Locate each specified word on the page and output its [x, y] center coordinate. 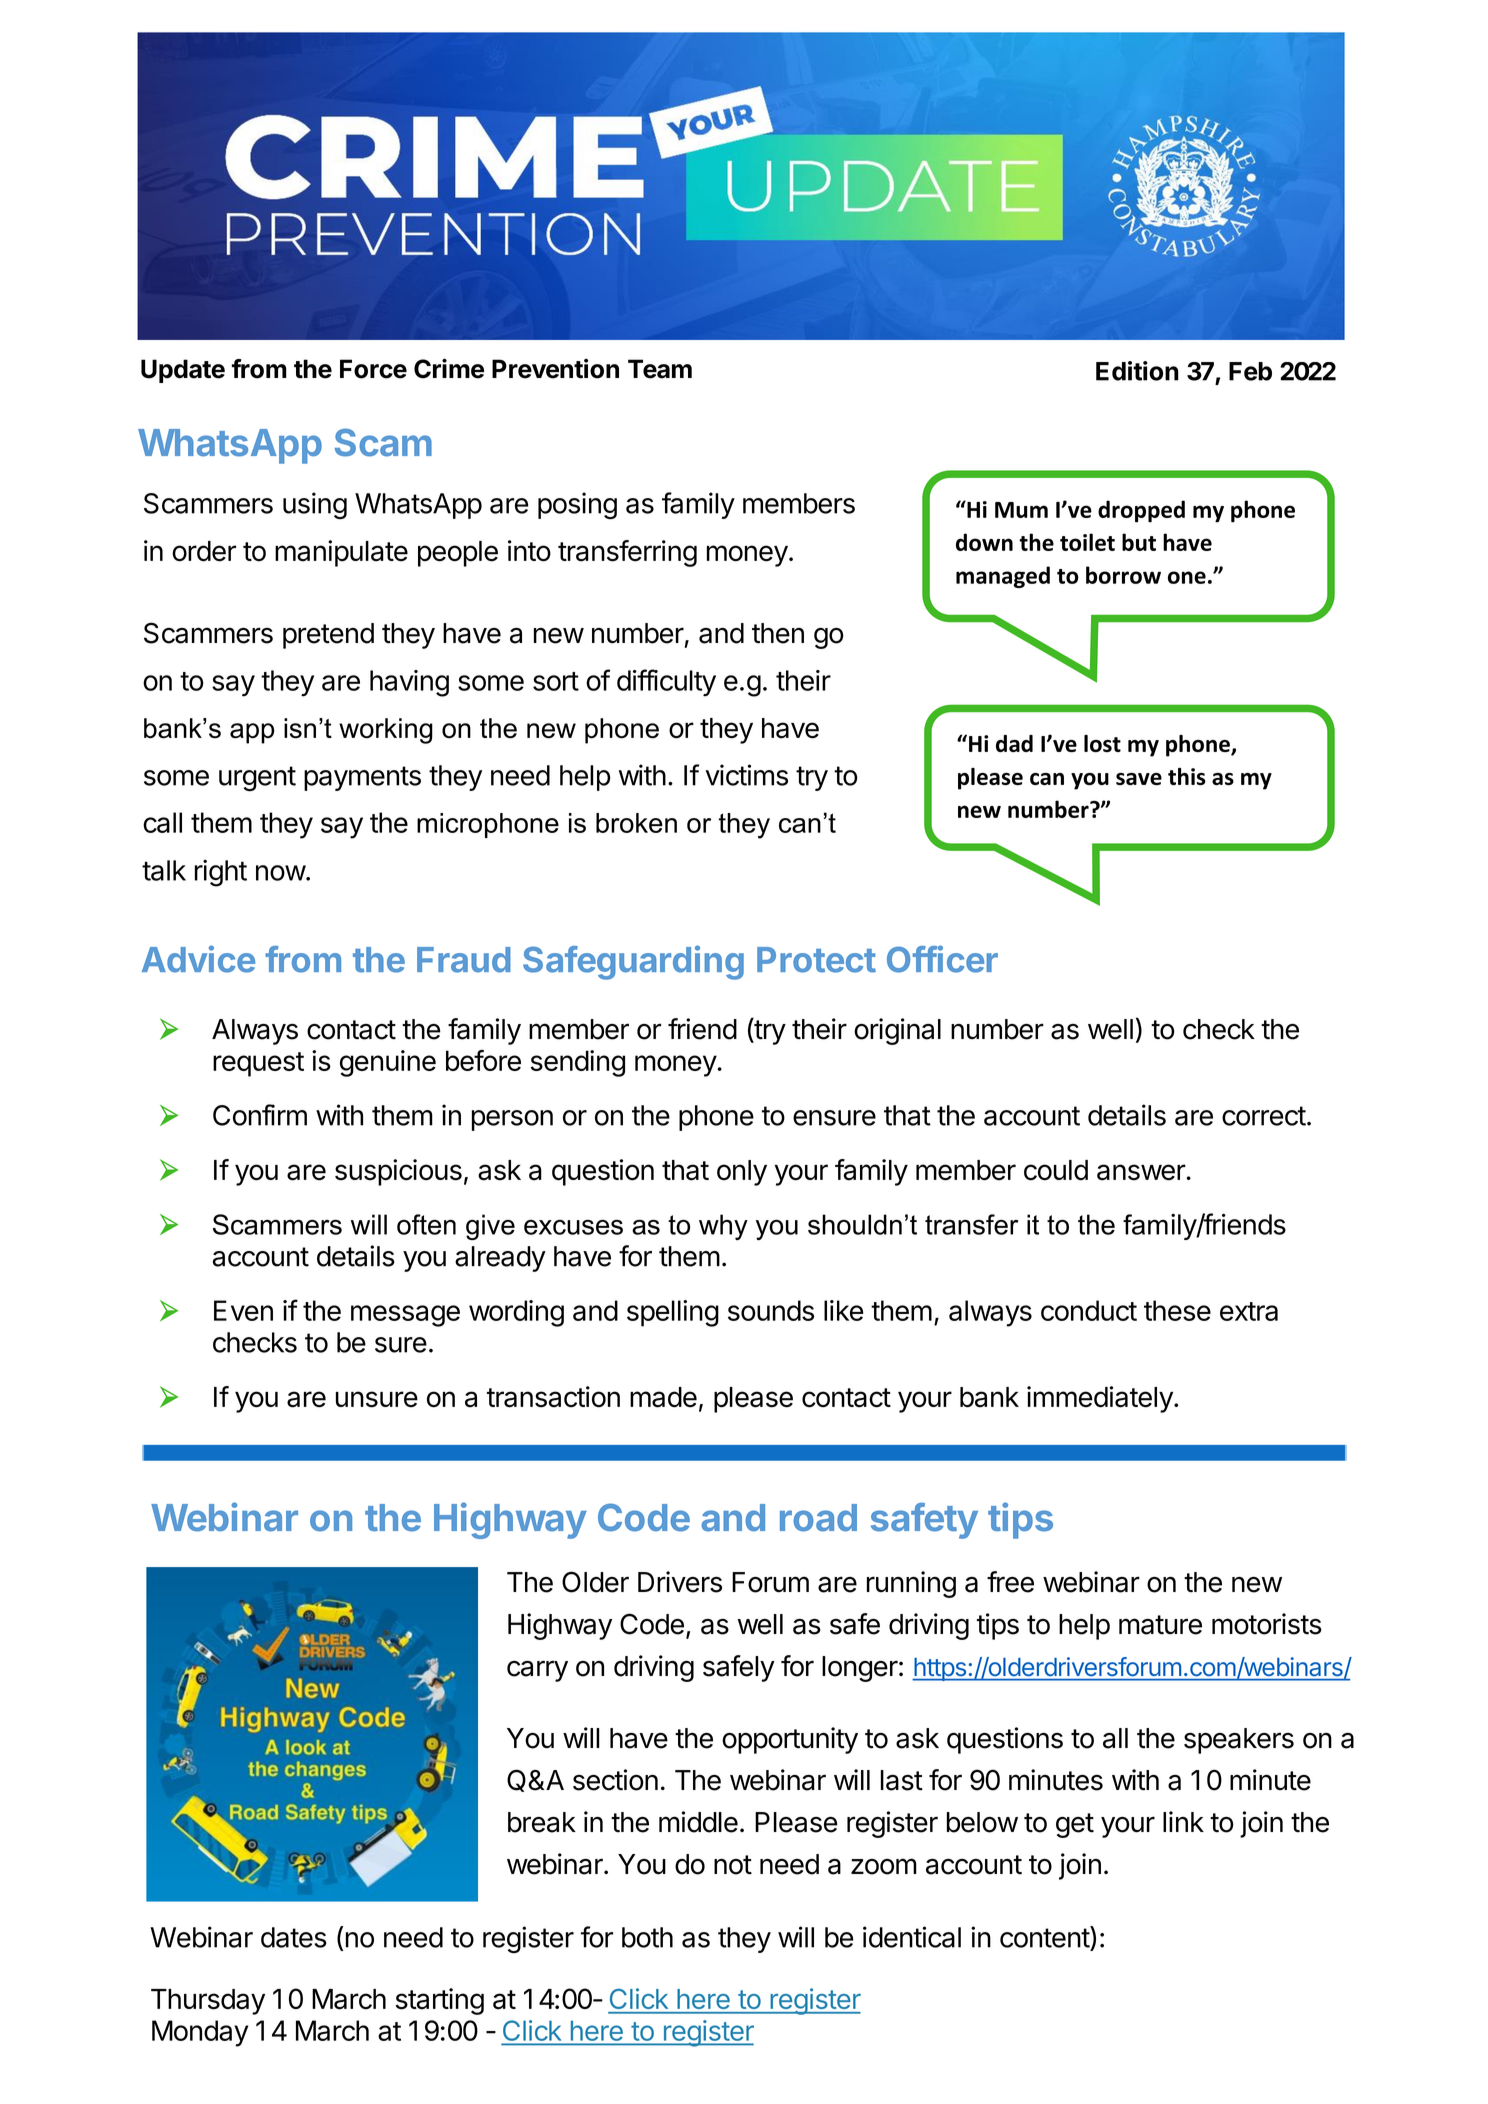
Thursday [208, 2002]
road [818, 1518]
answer [1142, 1172]
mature [1160, 1625]
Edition [1137, 371]
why [723, 1227]
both [647, 1937]
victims [746, 775]
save [1139, 779]
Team [660, 369]
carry [537, 1671]
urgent [257, 779]
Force [373, 369]
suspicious [398, 1172]
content [1045, 1937]
